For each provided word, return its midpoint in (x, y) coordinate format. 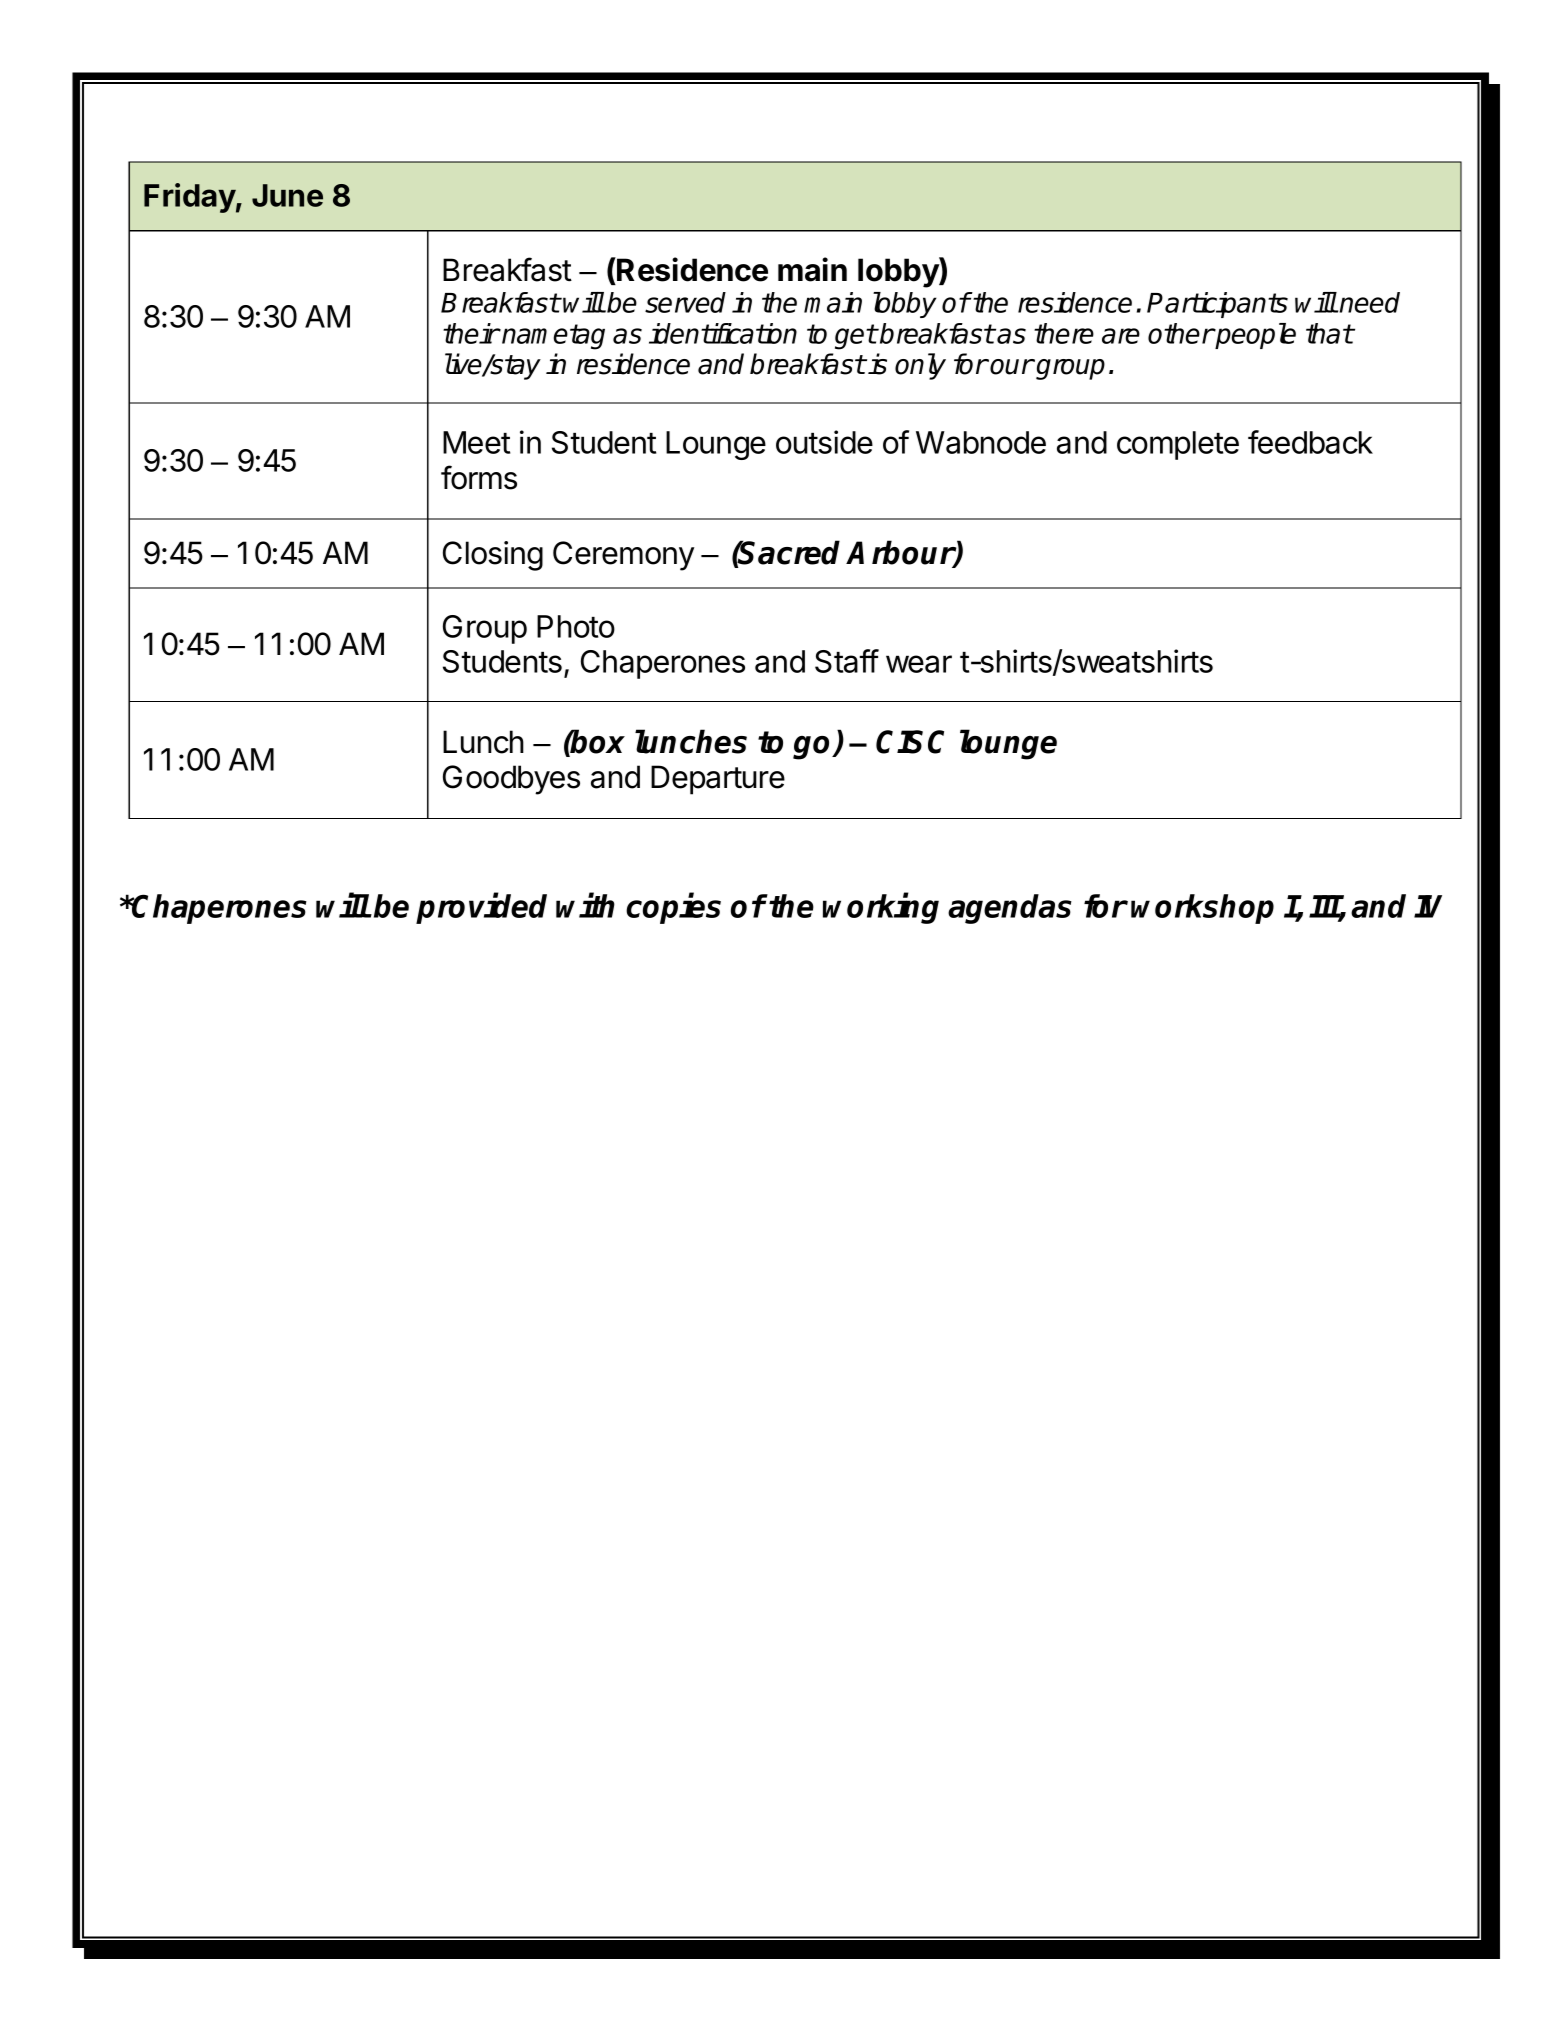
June (287, 195)
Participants (1217, 305)
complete (1178, 445)
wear (919, 664)
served (685, 302)
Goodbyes (511, 780)
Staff (847, 661)
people (1255, 336)
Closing (493, 556)
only (920, 366)
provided (481, 908)
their (471, 333)
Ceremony (623, 556)
